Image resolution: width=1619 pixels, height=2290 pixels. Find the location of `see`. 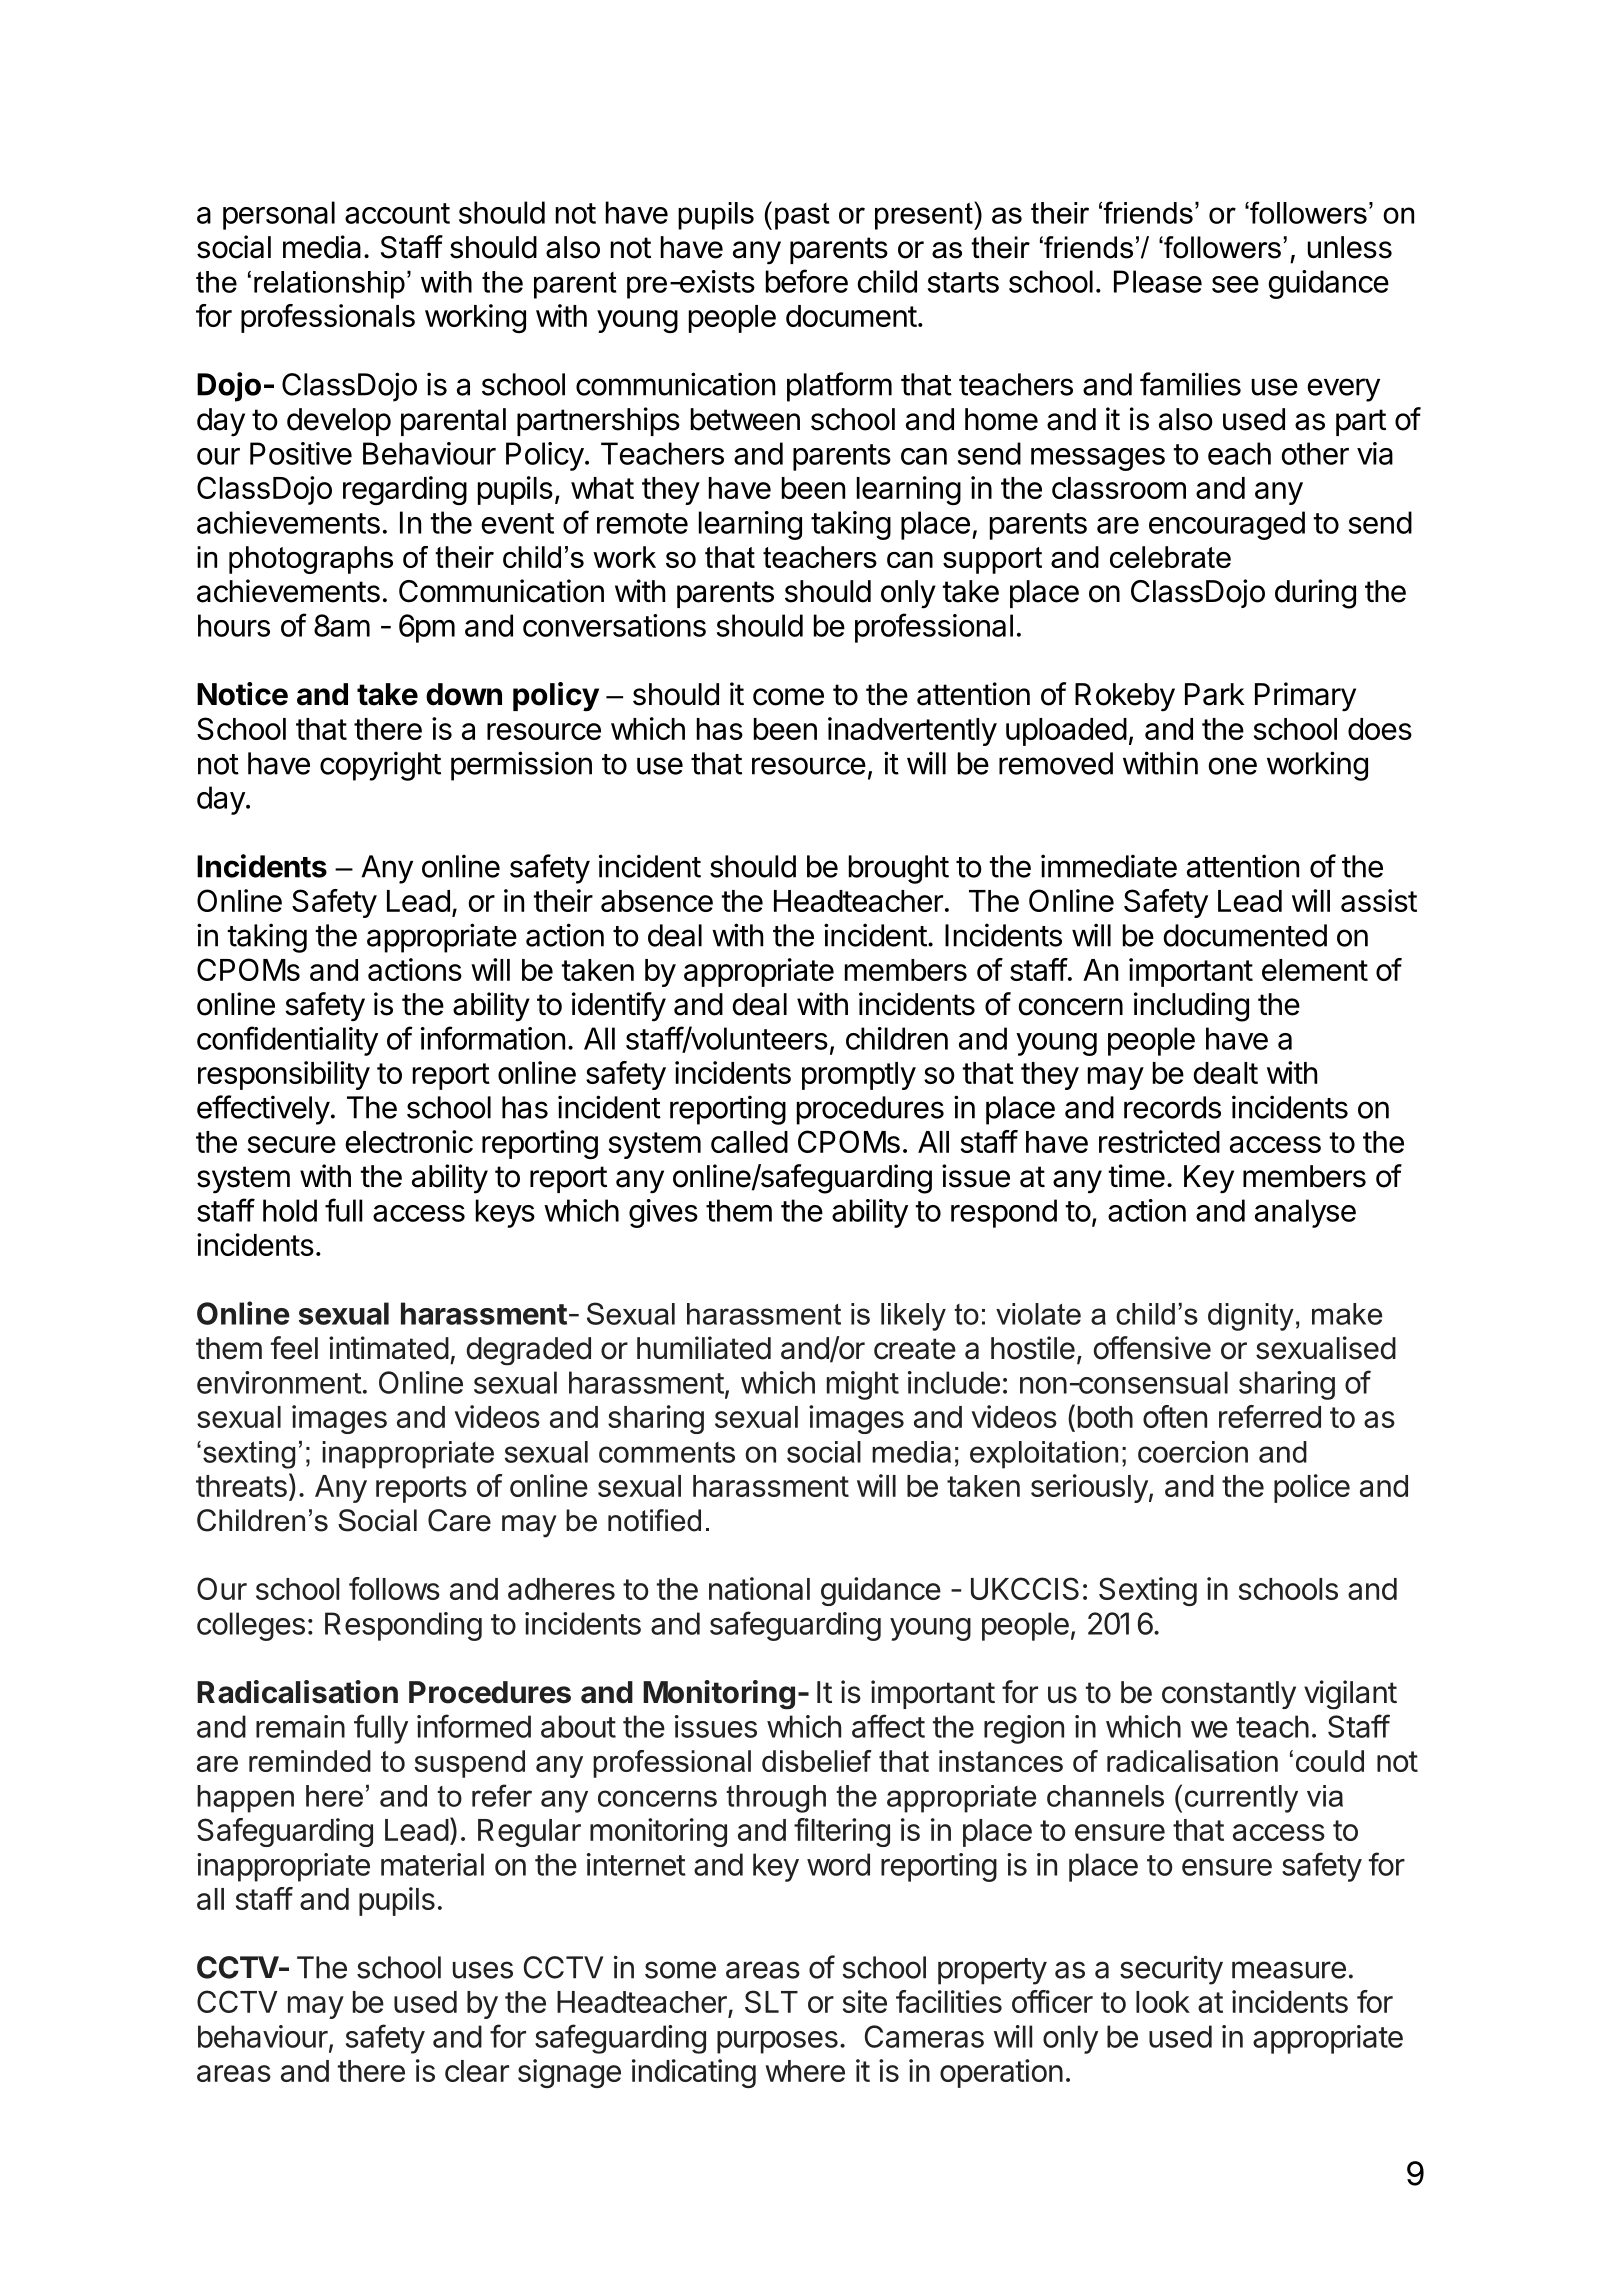

see is located at coordinates (1235, 284).
